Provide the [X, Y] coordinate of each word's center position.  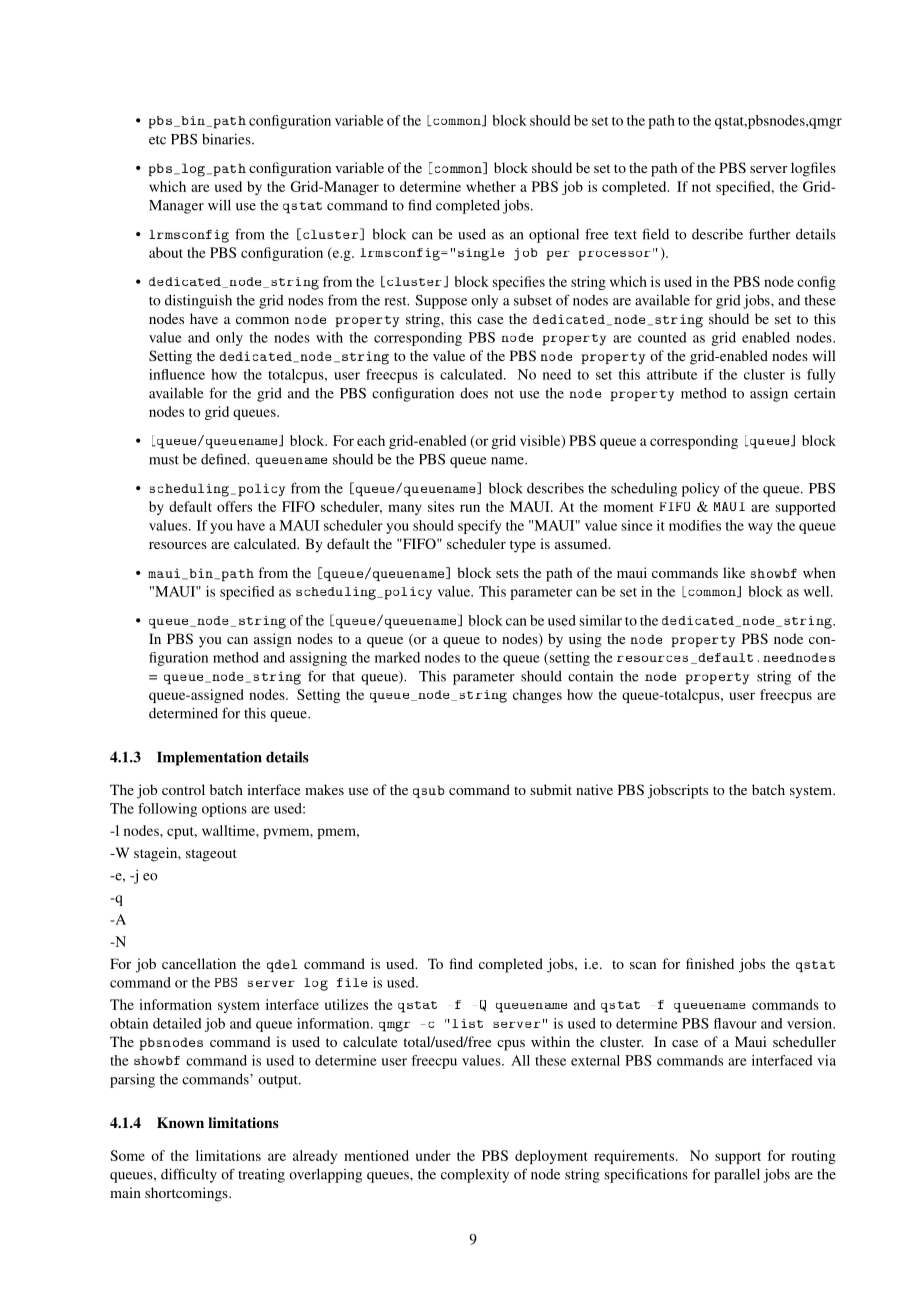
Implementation [209, 758]
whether [491, 186]
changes [537, 696]
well [818, 591]
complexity [475, 1175]
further [770, 234]
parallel [737, 1176]
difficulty [189, 1175]
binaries [227, 139]
